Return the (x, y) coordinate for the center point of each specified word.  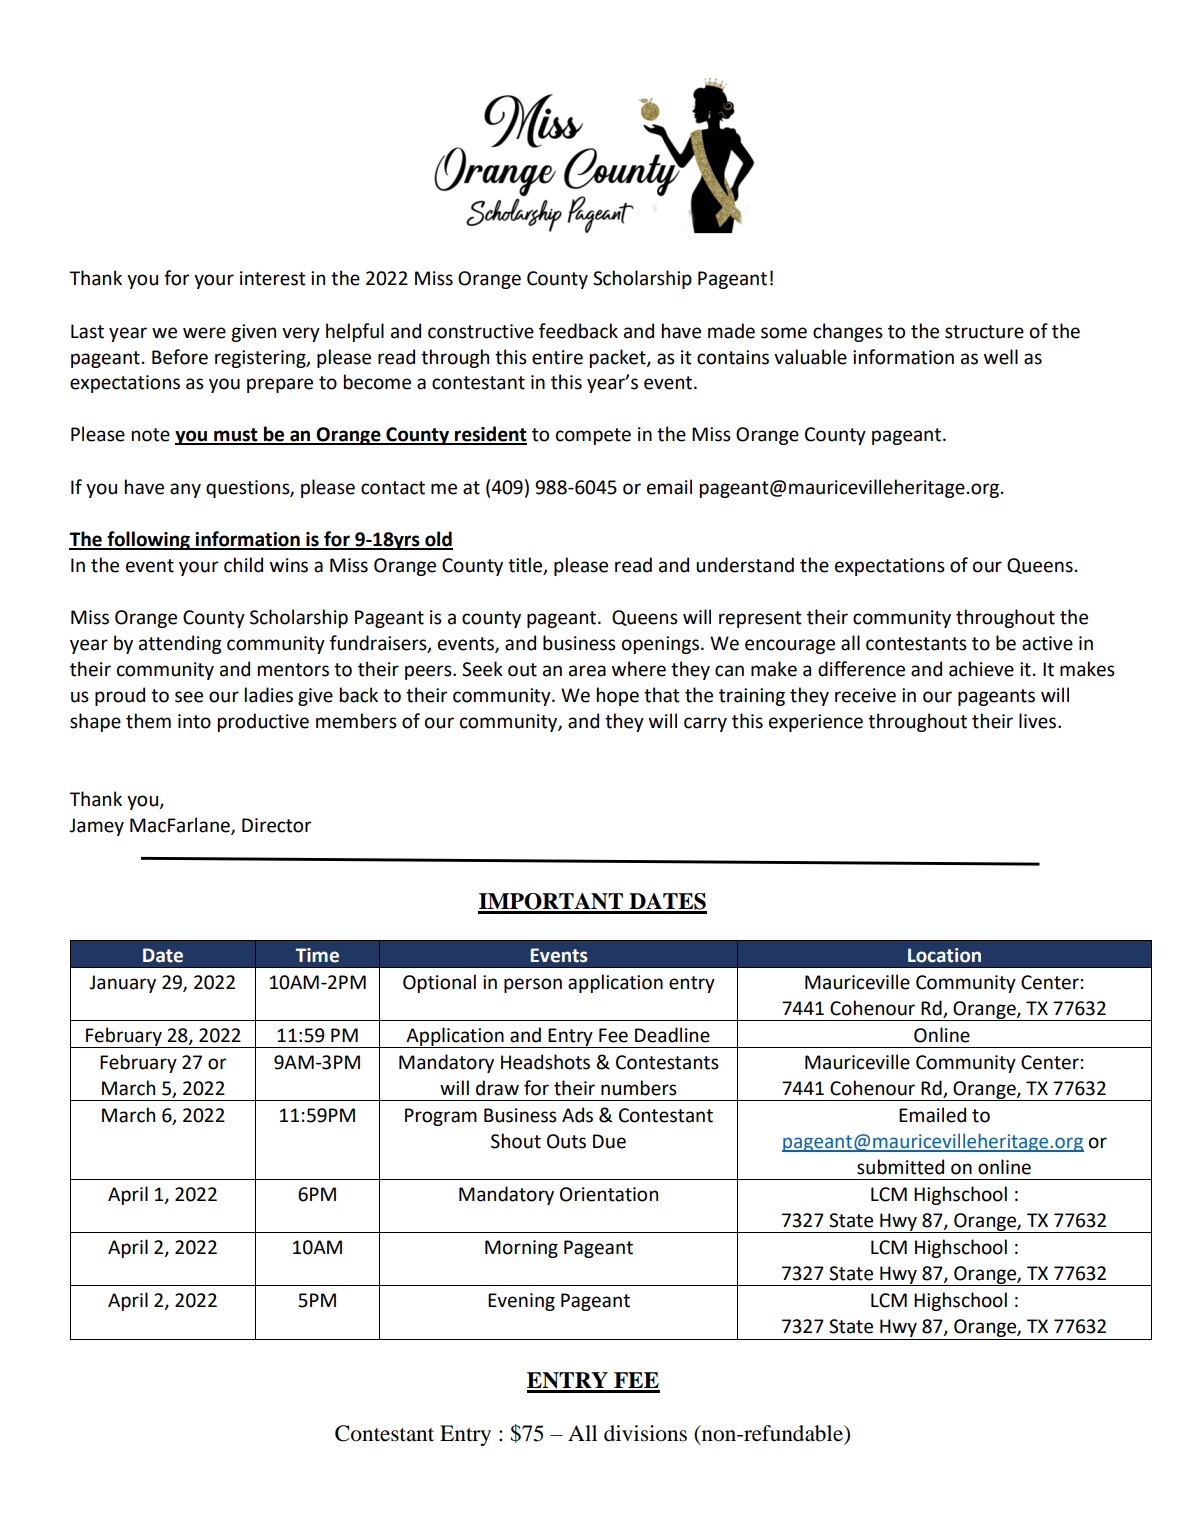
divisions (645, 1433)
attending (180, 644)
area (587, 671)
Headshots (545, 1062)
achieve (981, 669)
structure (984, 332)
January (122, 984)
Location (944, 955)
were (204, 333)
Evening (521, 1302)
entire (557, 357)
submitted (900, 1167)
